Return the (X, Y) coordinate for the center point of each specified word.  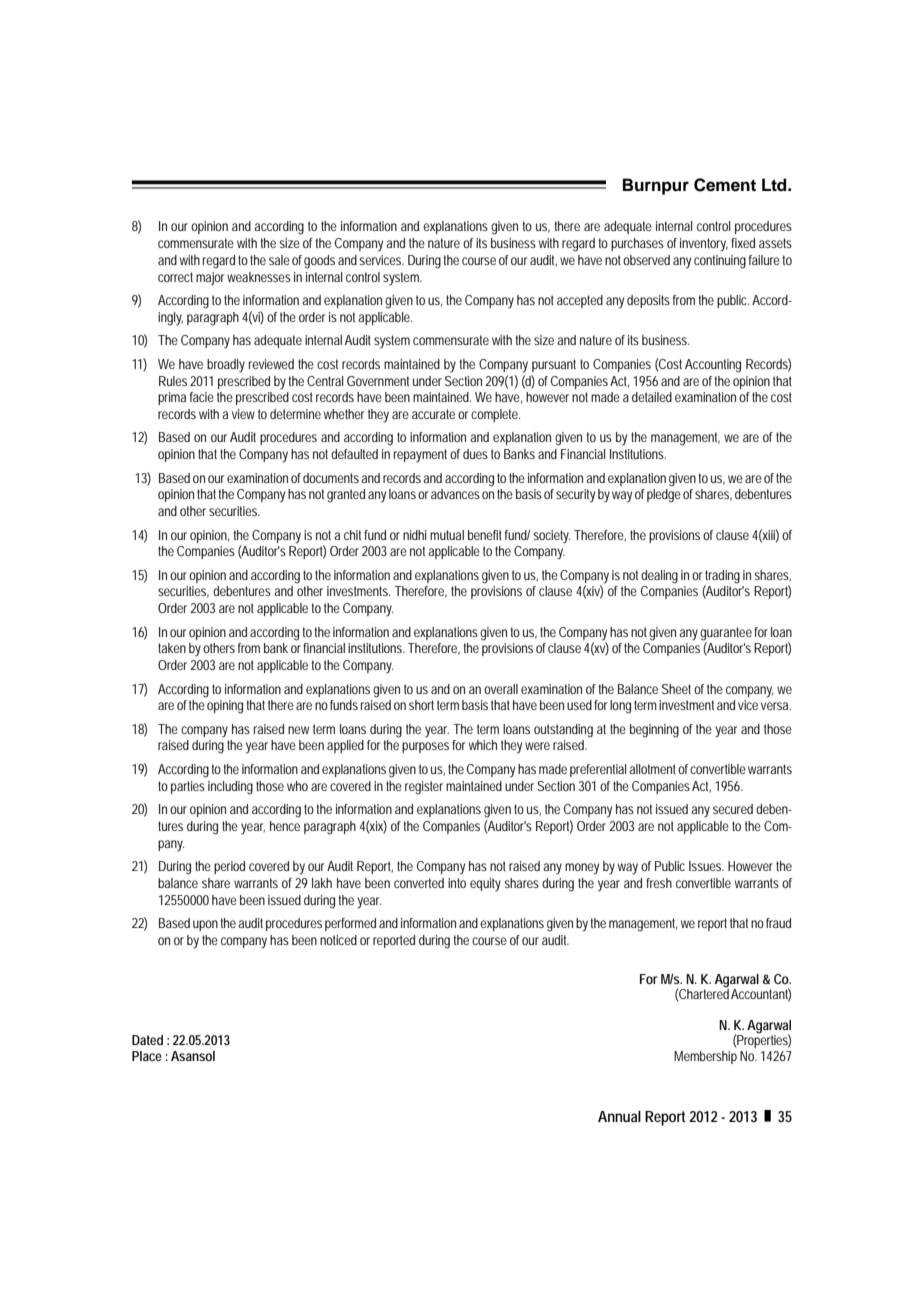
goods (319, 262)
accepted (580, 301)
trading (722, 577)
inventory (704, 245)
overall (501, 689)
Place (147, 1056)
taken (172, 648)
